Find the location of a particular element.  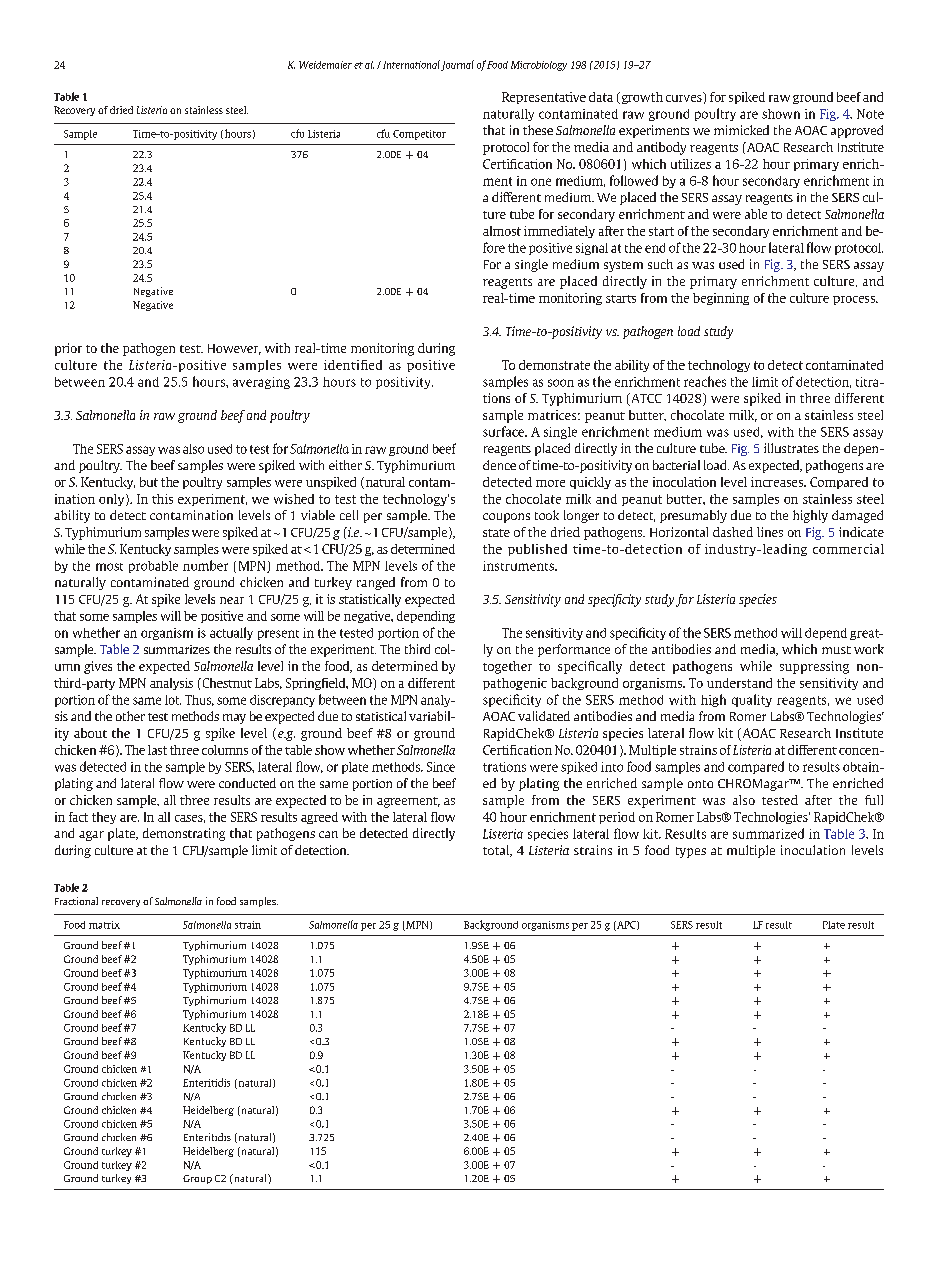

together is located at coordinates (507, 667).
